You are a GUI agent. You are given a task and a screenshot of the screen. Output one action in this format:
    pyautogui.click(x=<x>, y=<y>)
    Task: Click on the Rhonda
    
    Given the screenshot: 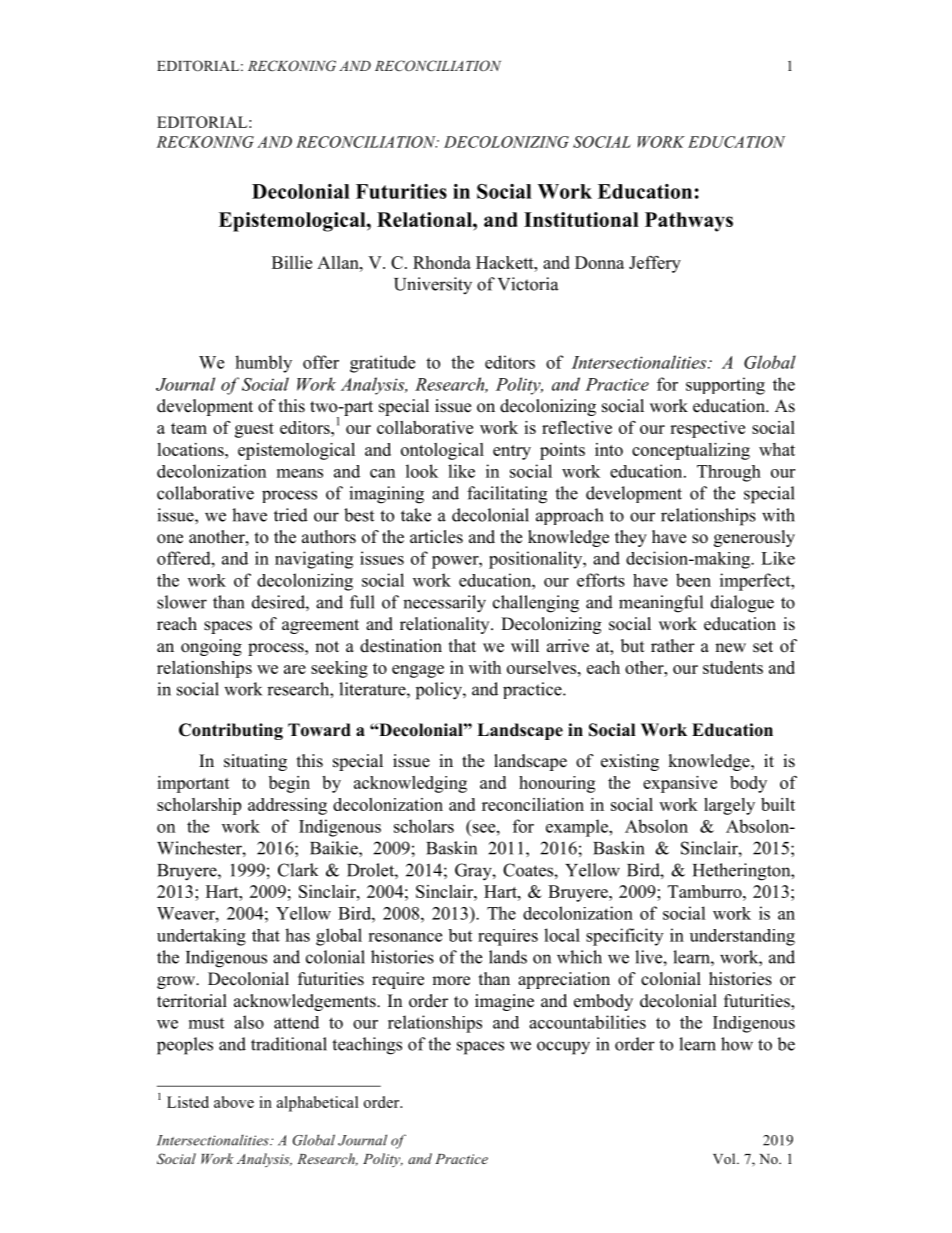 What is the action you would take?
    pyautogui.click(x=442, y=262)
